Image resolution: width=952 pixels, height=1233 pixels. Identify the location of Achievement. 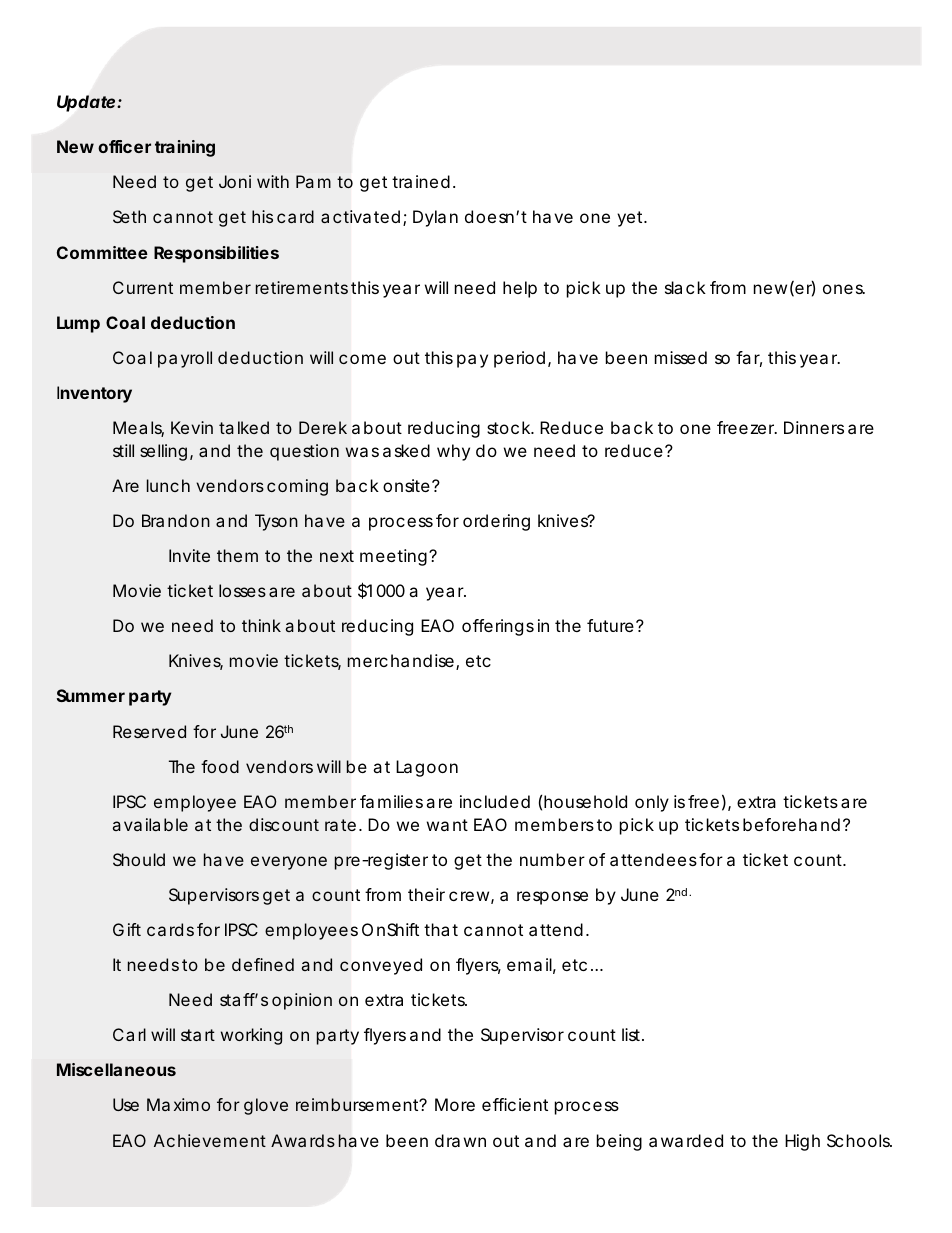
(210, 1140).
